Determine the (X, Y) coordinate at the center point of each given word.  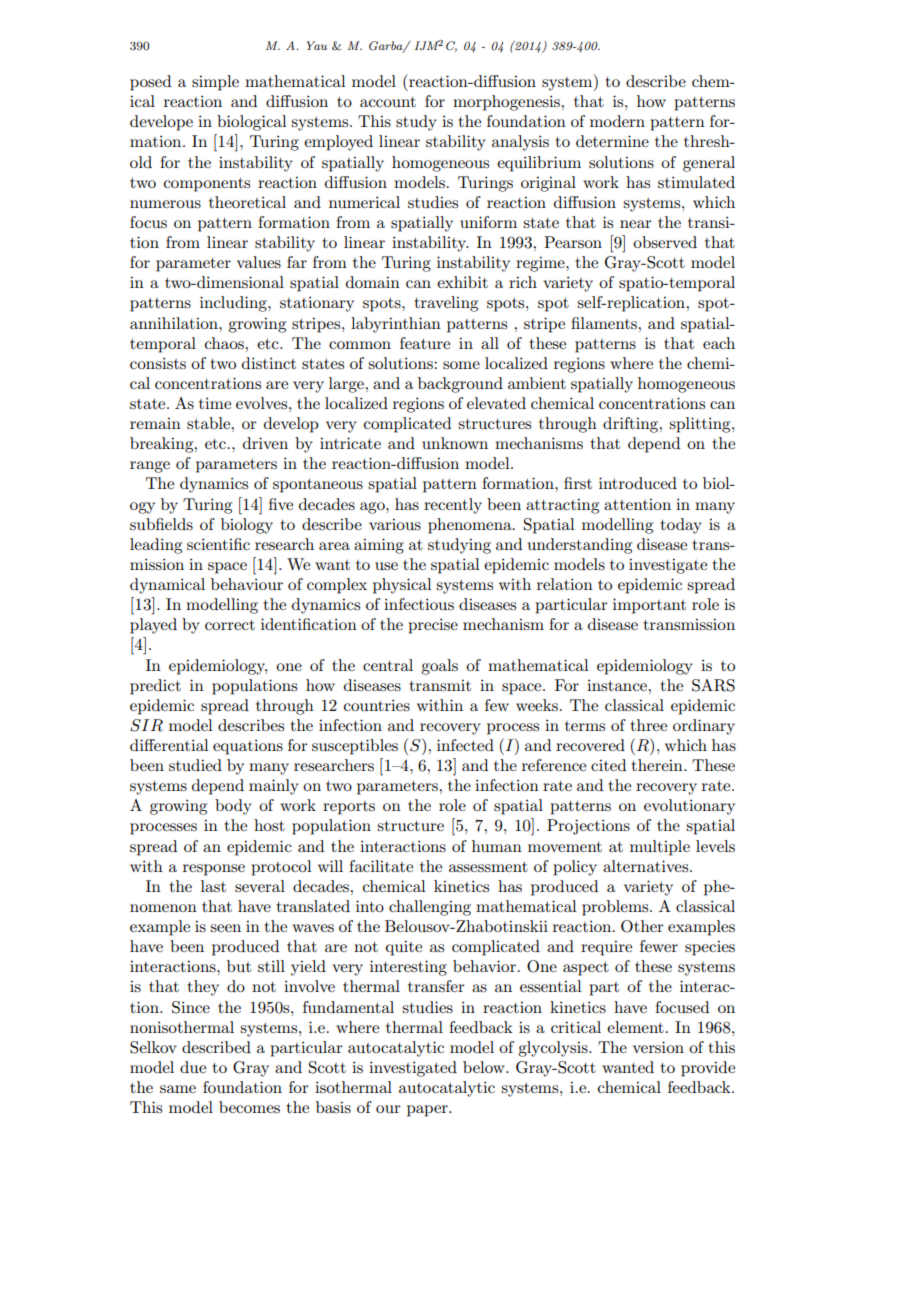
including (234, 304)
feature (425, 343)
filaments (605, 323)
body (233, 807)
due (193, 1067)
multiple (660, 848)
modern (617, 121)
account (388, 102)
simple (215, 83)
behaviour (247, 584)
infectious (419, 604)
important (649, 606)
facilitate (381, 866)
